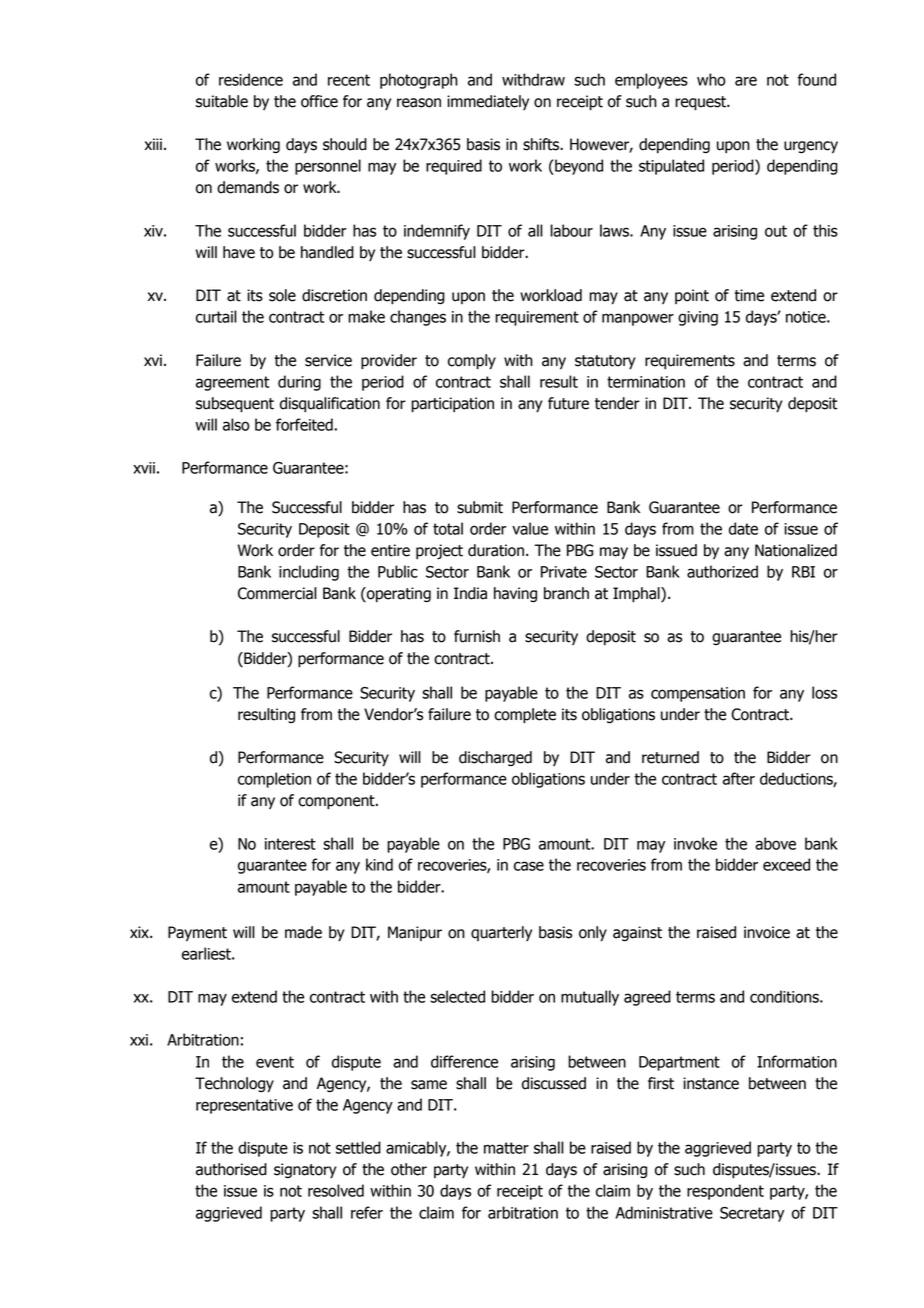  I want to click on are, so click(746, 81).
